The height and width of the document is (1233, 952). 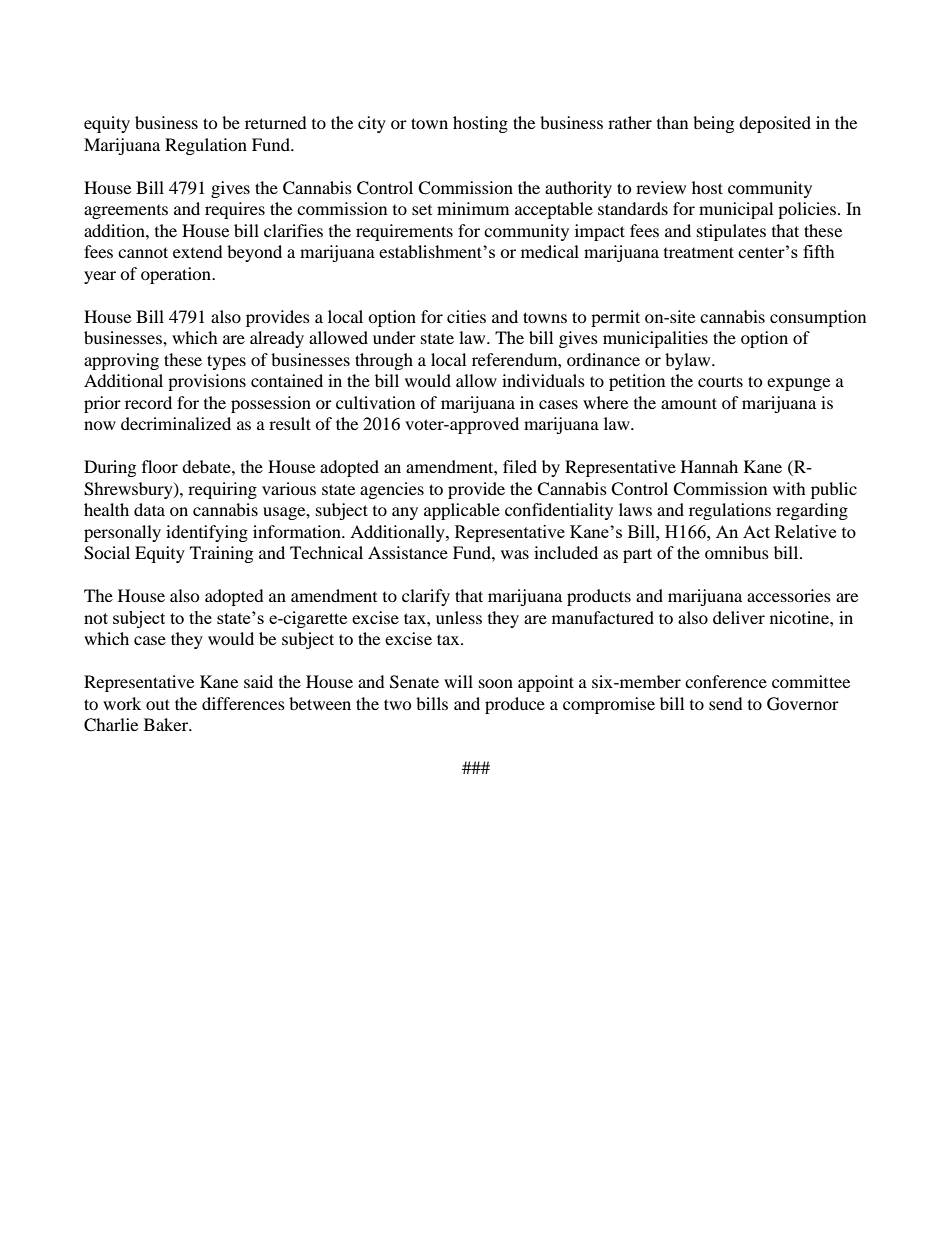 I want to click on out, so click(x=158, y=704).
